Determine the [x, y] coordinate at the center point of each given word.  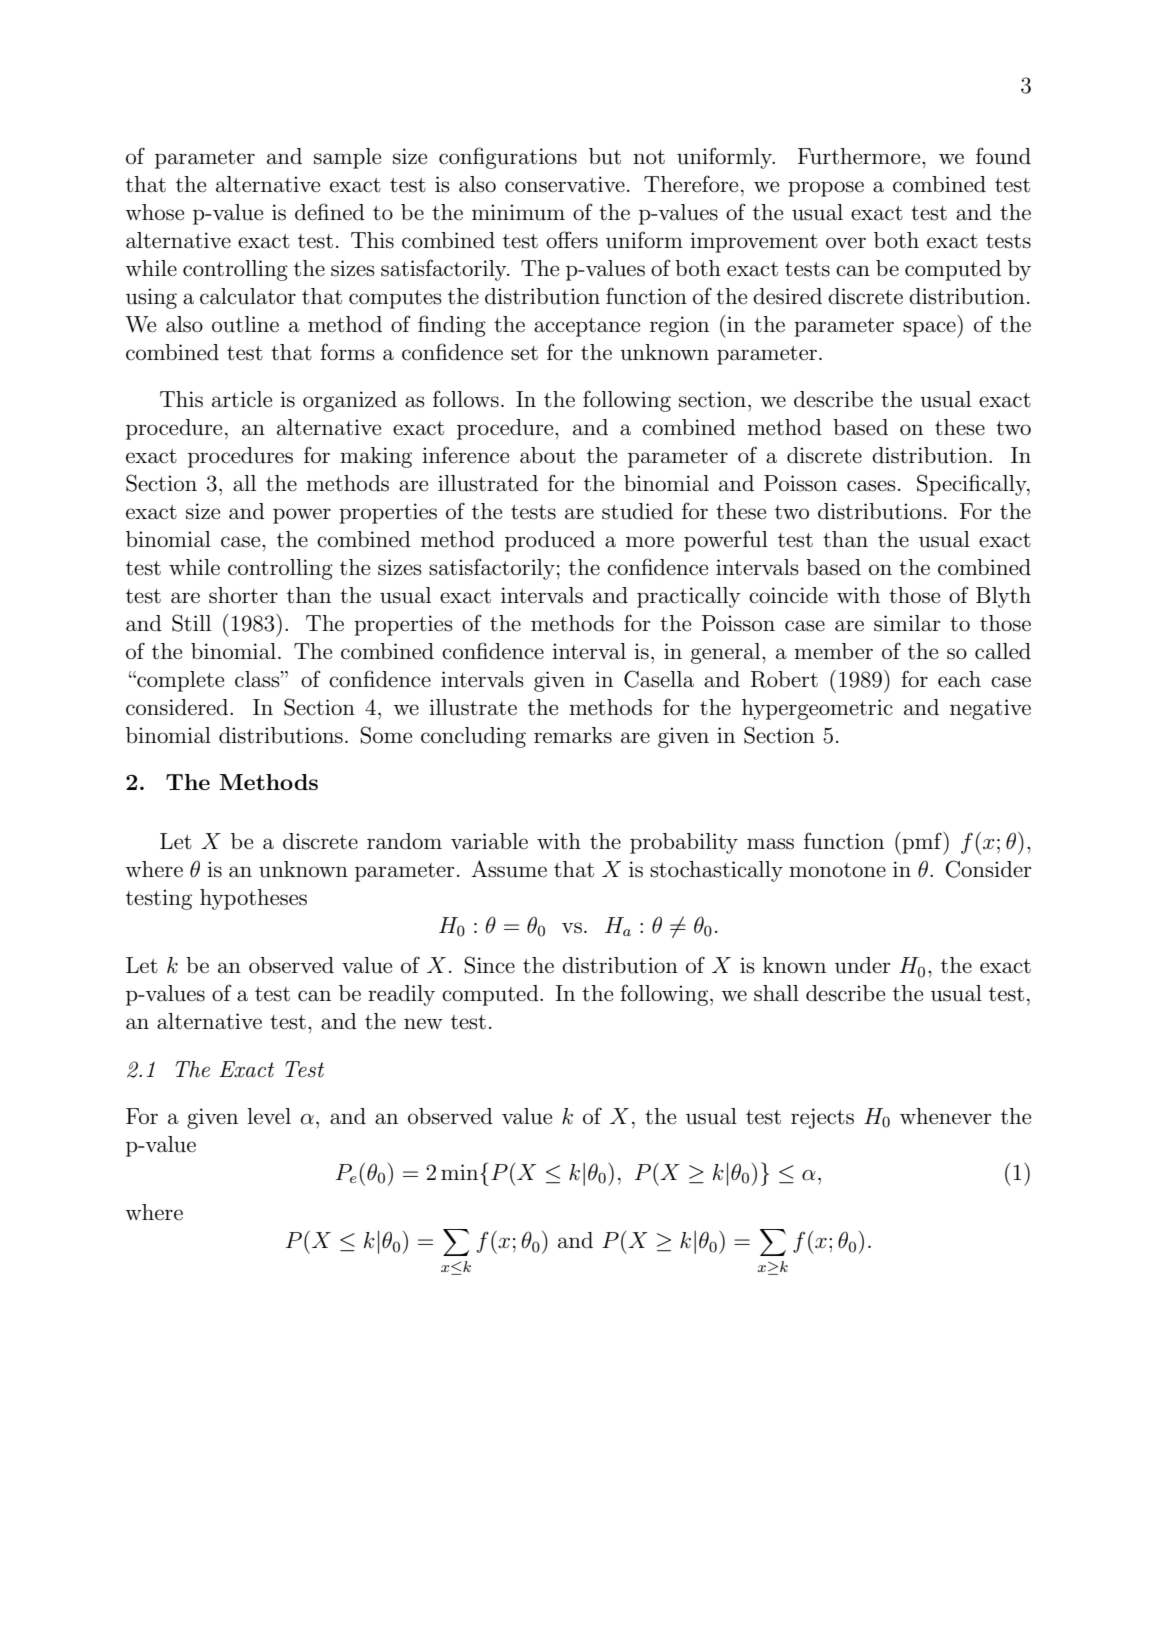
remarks [573, 735]
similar [907, 623]
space [930, 329]
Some [386, 735]
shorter [243, 595]
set [524, 353]
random [404, 841]
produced [550, 541]
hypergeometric [817, 709]
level [269, 1116]
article [242, 399]
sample [347, 158]
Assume [509, 869]
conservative [565, 184]
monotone [837, 870]
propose [826, 189]
